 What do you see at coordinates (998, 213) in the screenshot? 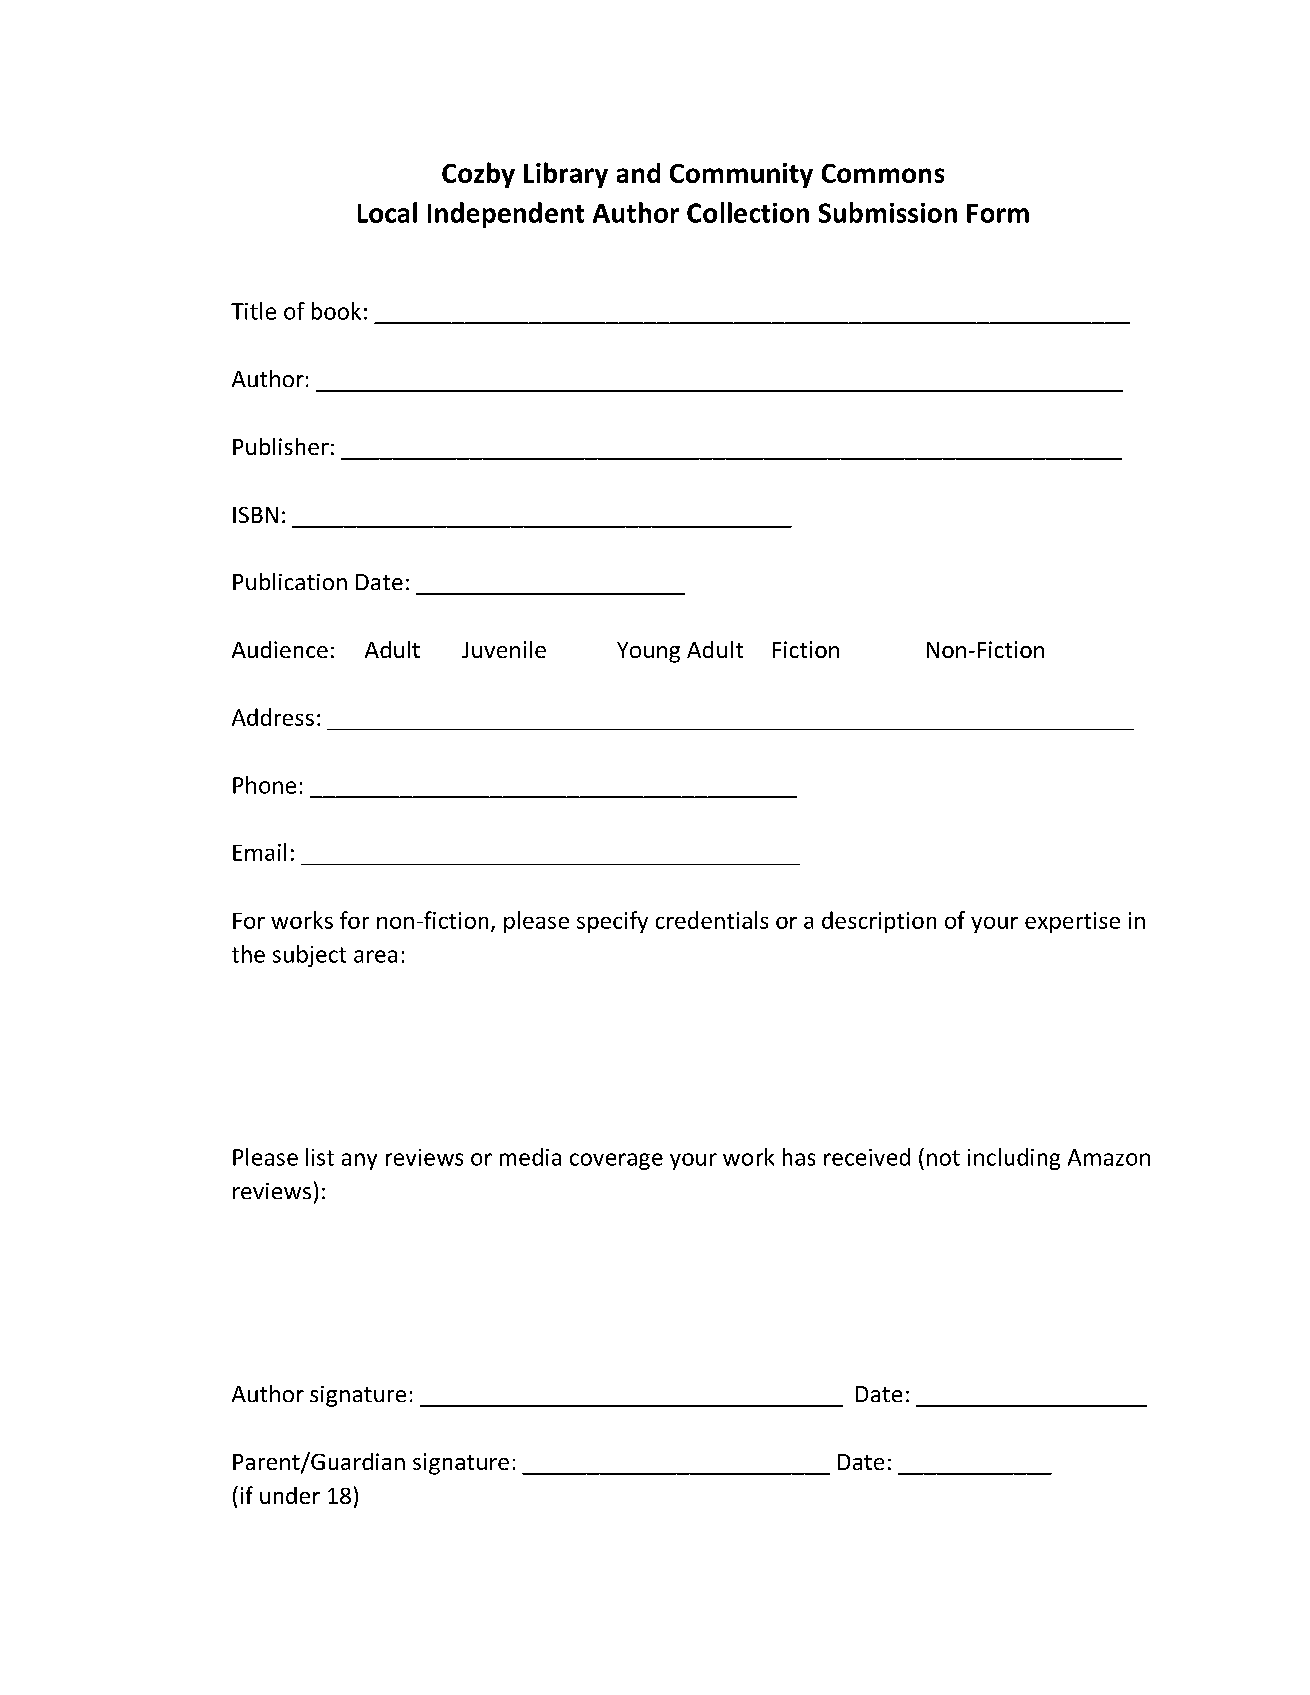
I see `Form` at bounding box center [998, 213].
